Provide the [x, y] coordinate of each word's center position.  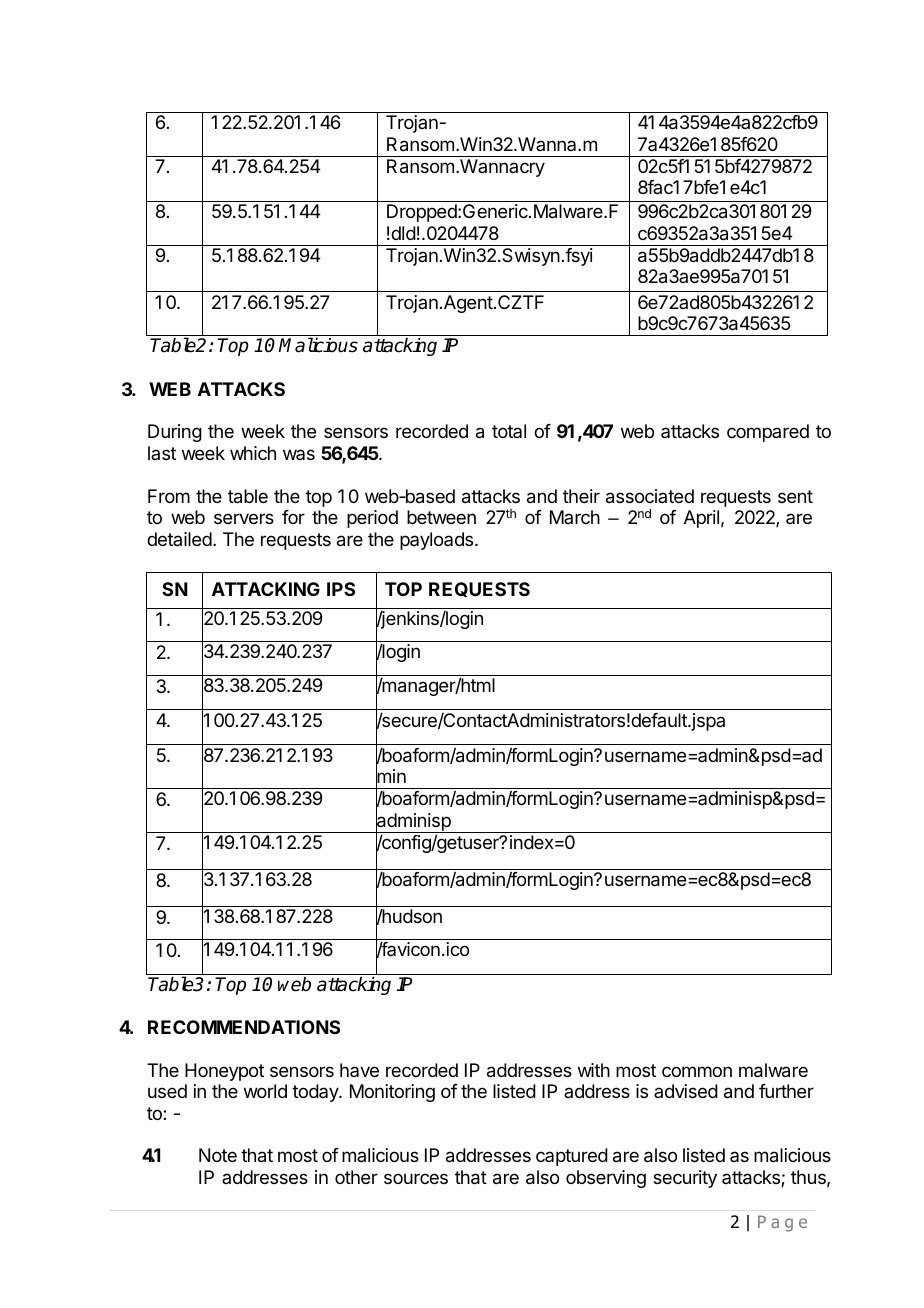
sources [416, 1178]
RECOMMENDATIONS [244, 1027]
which [253, 453]
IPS [341, 589]
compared [768, 433]
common [697, 1071]
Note [218, 1155]
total [509, 431]
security [685, 1179]
